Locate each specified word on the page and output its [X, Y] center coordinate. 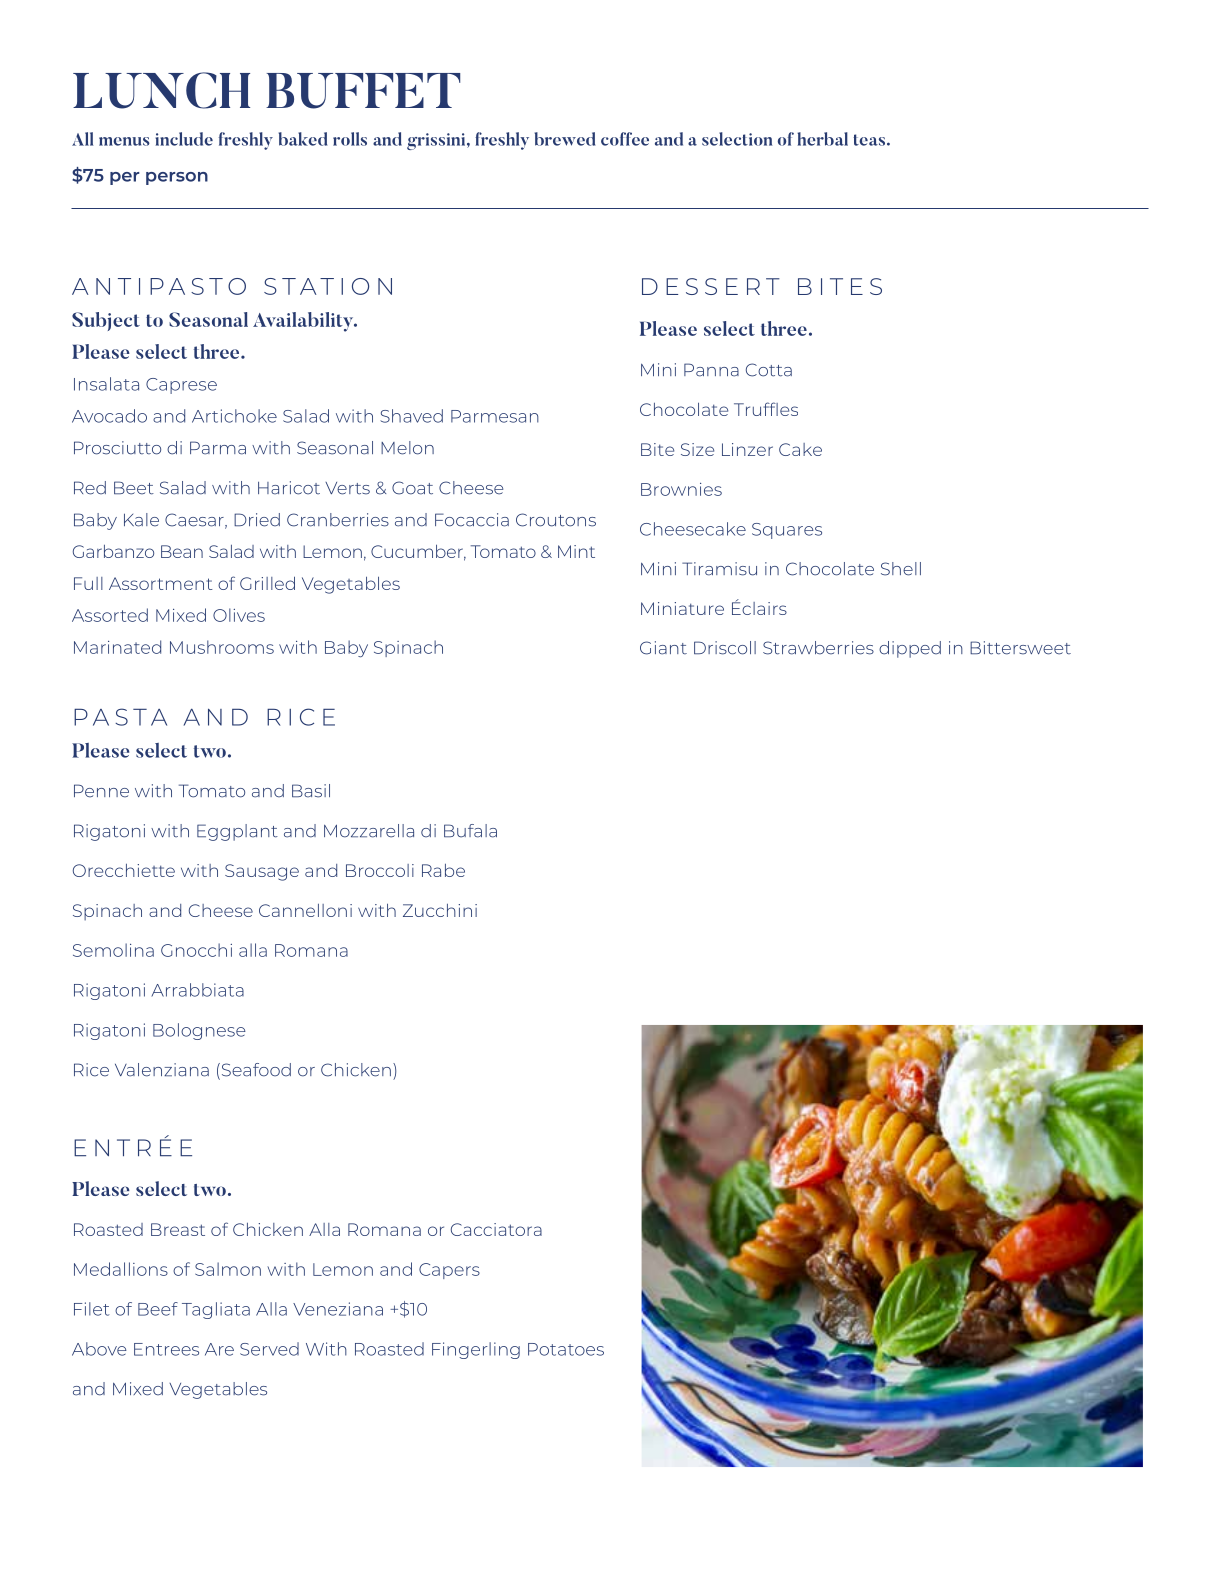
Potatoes [566, 1349]
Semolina [113, 950]
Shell [901, 569]
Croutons [556, 520]
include [184, 139]
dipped [910, 649]
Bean [182, 551]
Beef [158, 1309]
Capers [449, 1271]
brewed [565, 139]
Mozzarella [369, 831]
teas [870, 140]
